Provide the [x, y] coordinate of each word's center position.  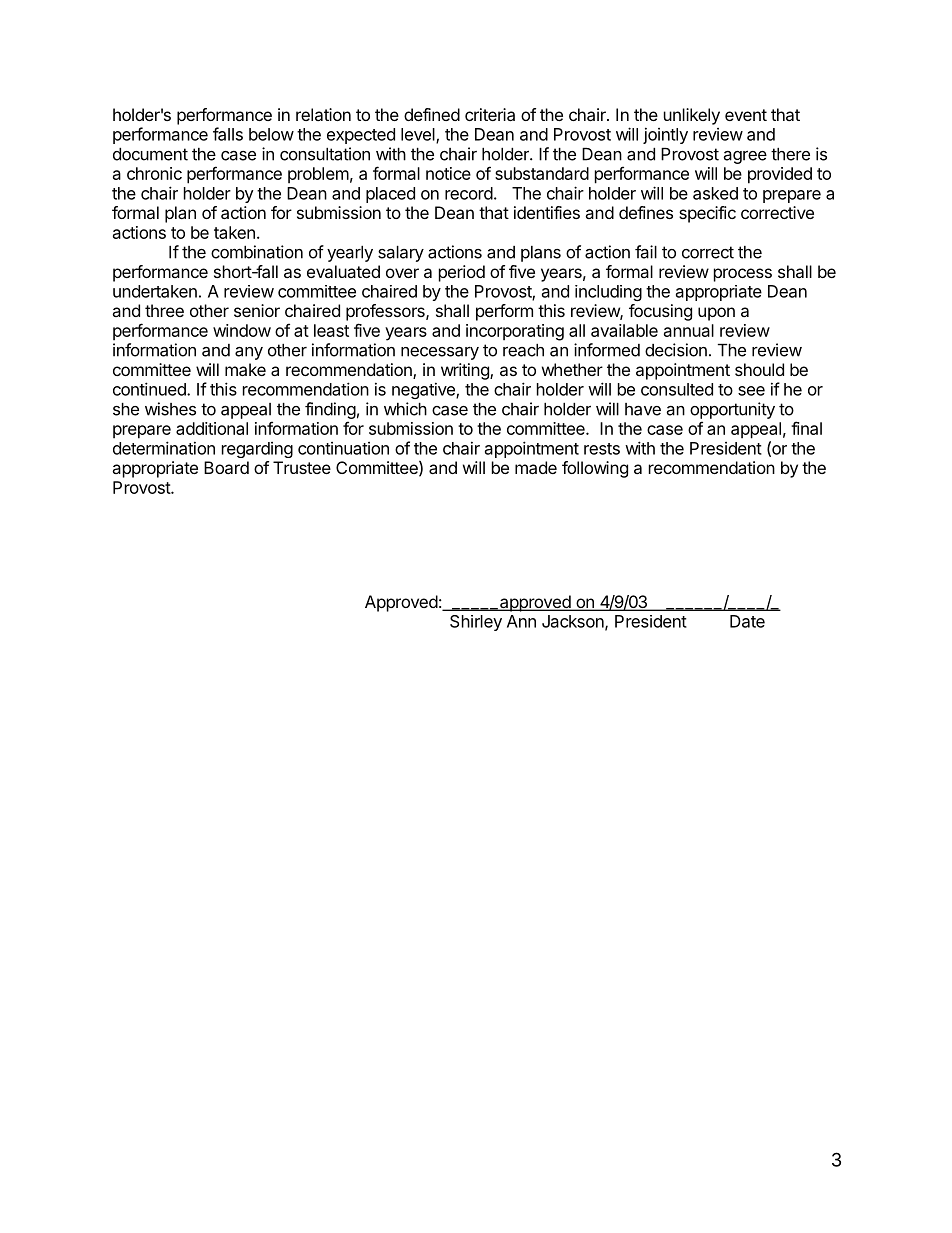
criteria [490, 114]
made [536, 467]
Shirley [476, 623]
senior [257, 310]
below [271, 134]
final [806, 428]
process [743, 275]
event [746, 115]
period [462, 273]
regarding [257, 450]
